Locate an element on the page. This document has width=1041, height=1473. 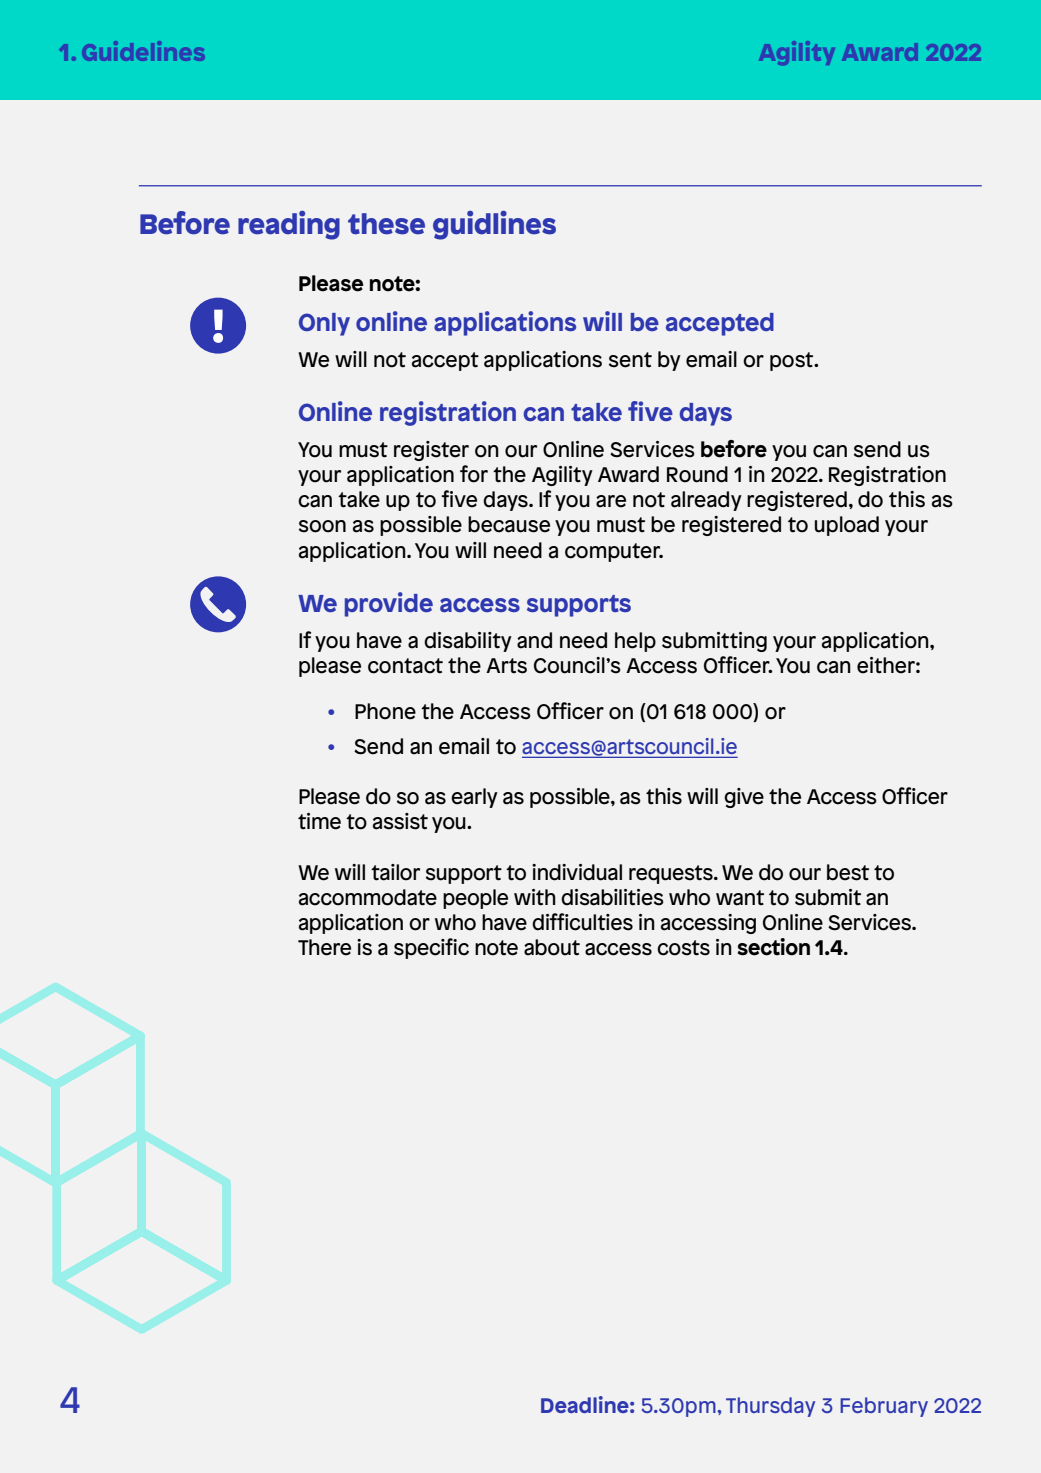
best is located at coordinates (848, 872).
